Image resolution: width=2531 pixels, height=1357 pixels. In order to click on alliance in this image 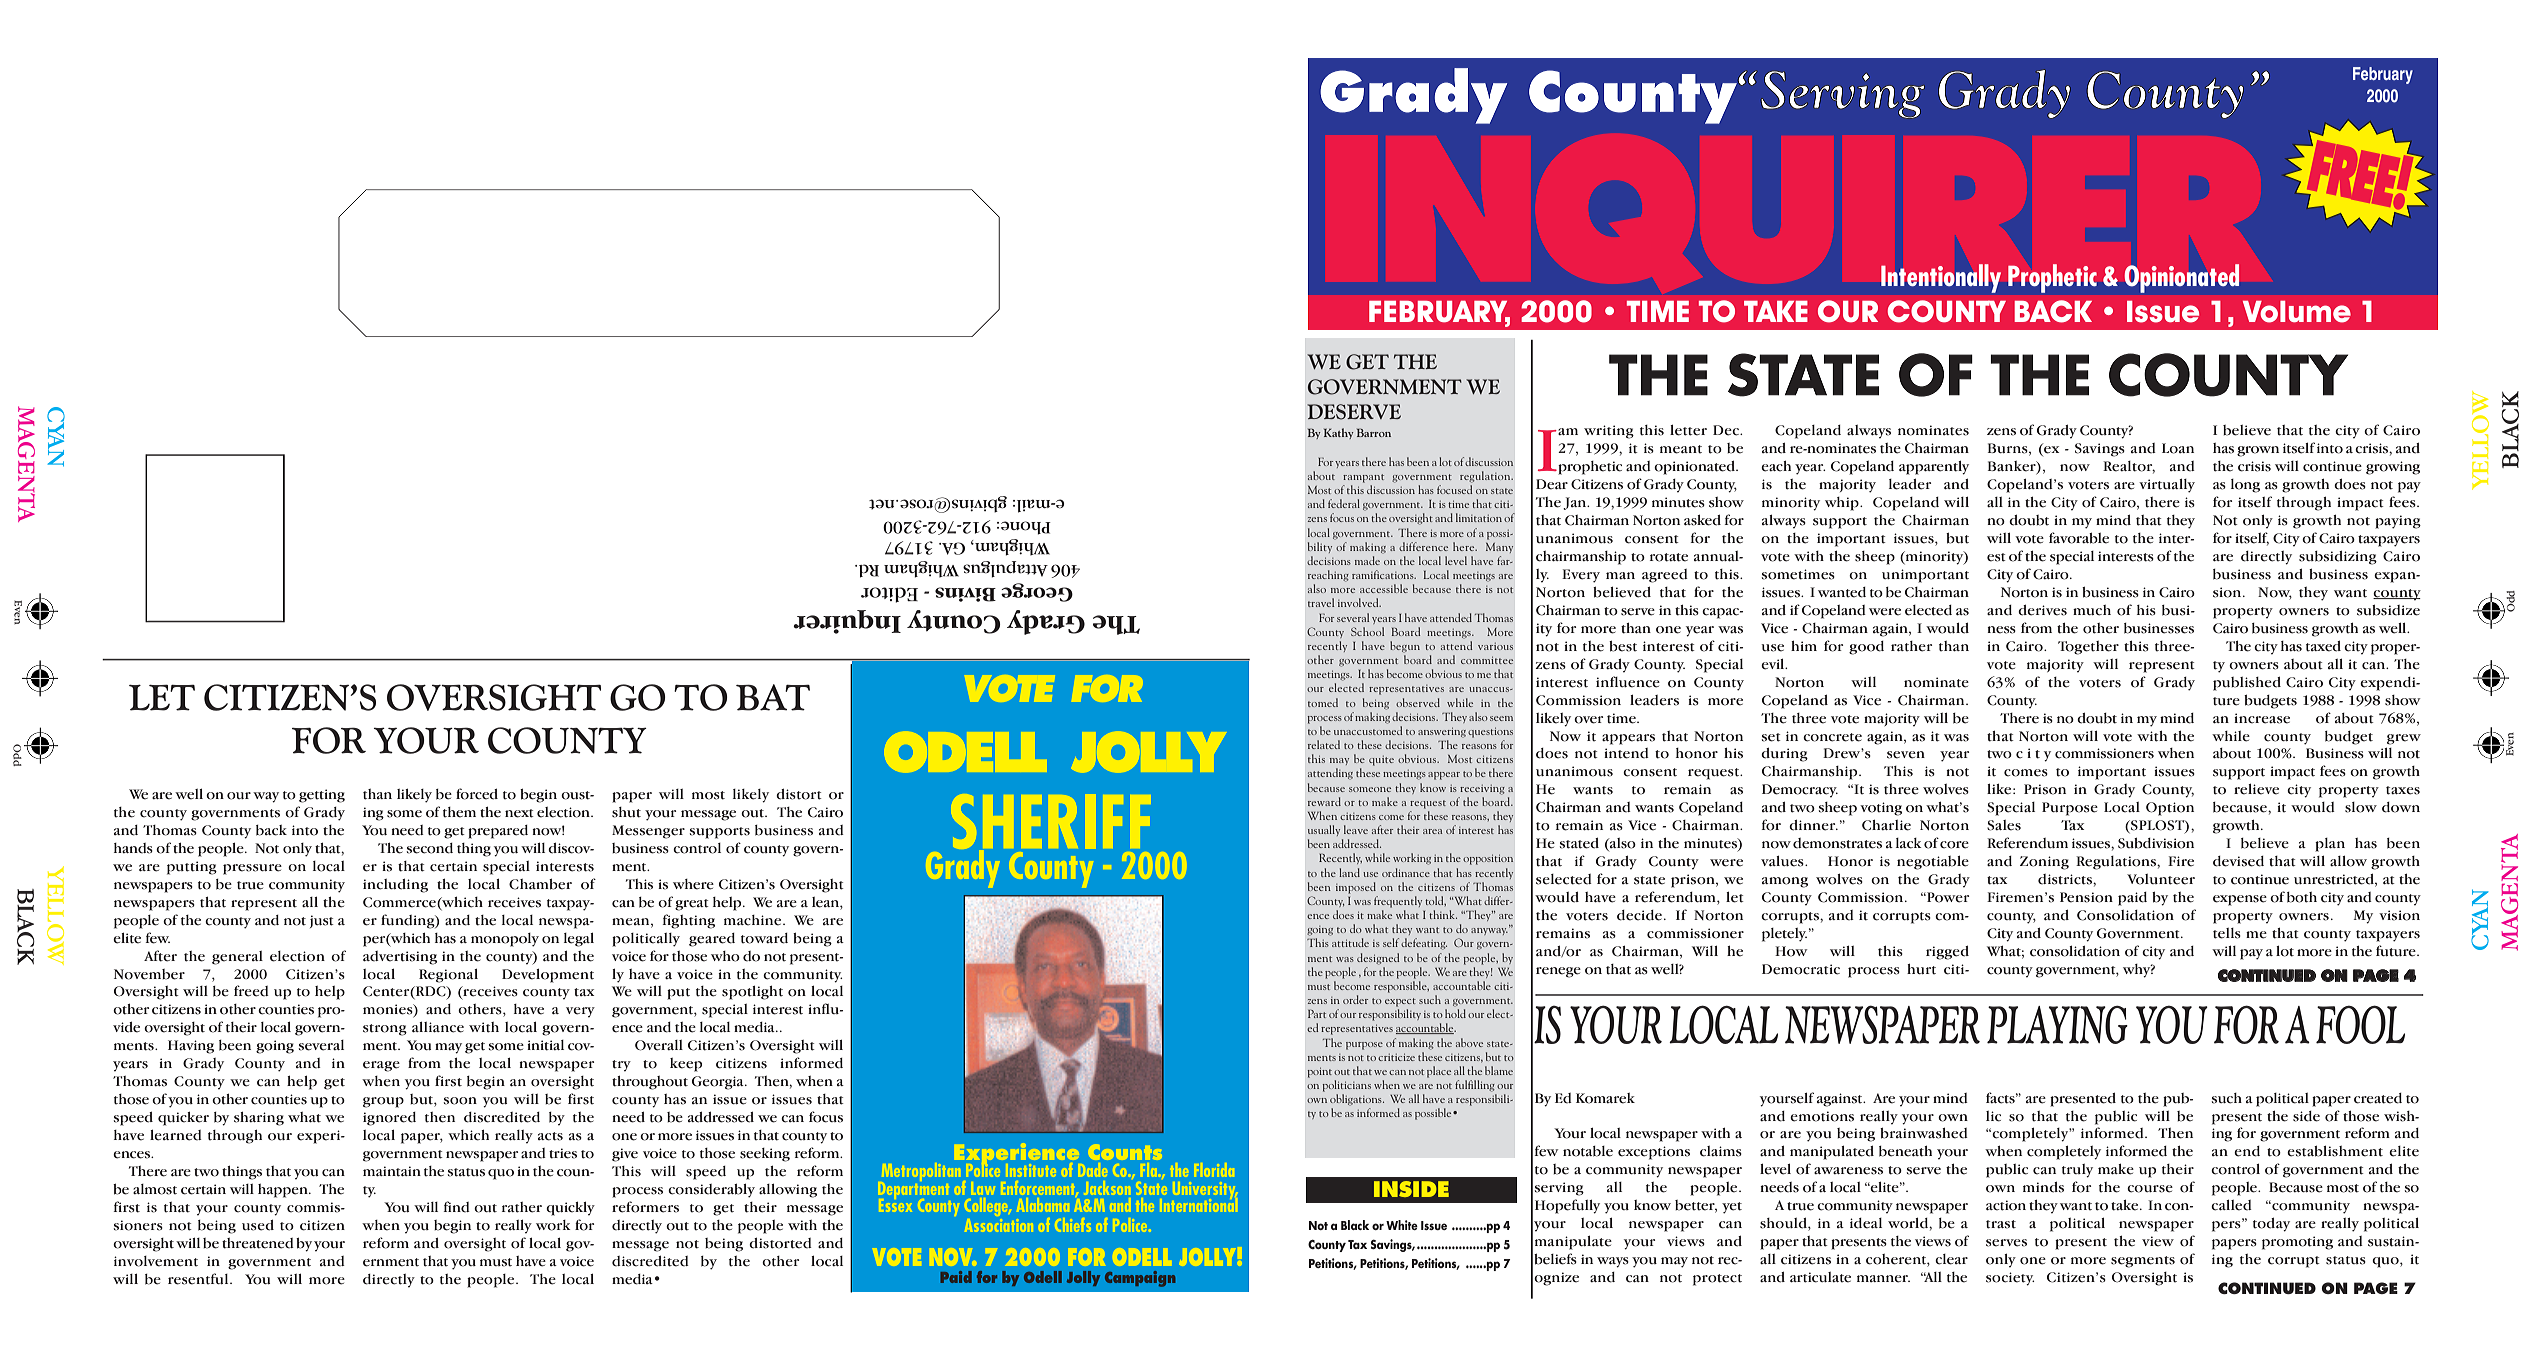, I will do `click(438, 1027)`.
